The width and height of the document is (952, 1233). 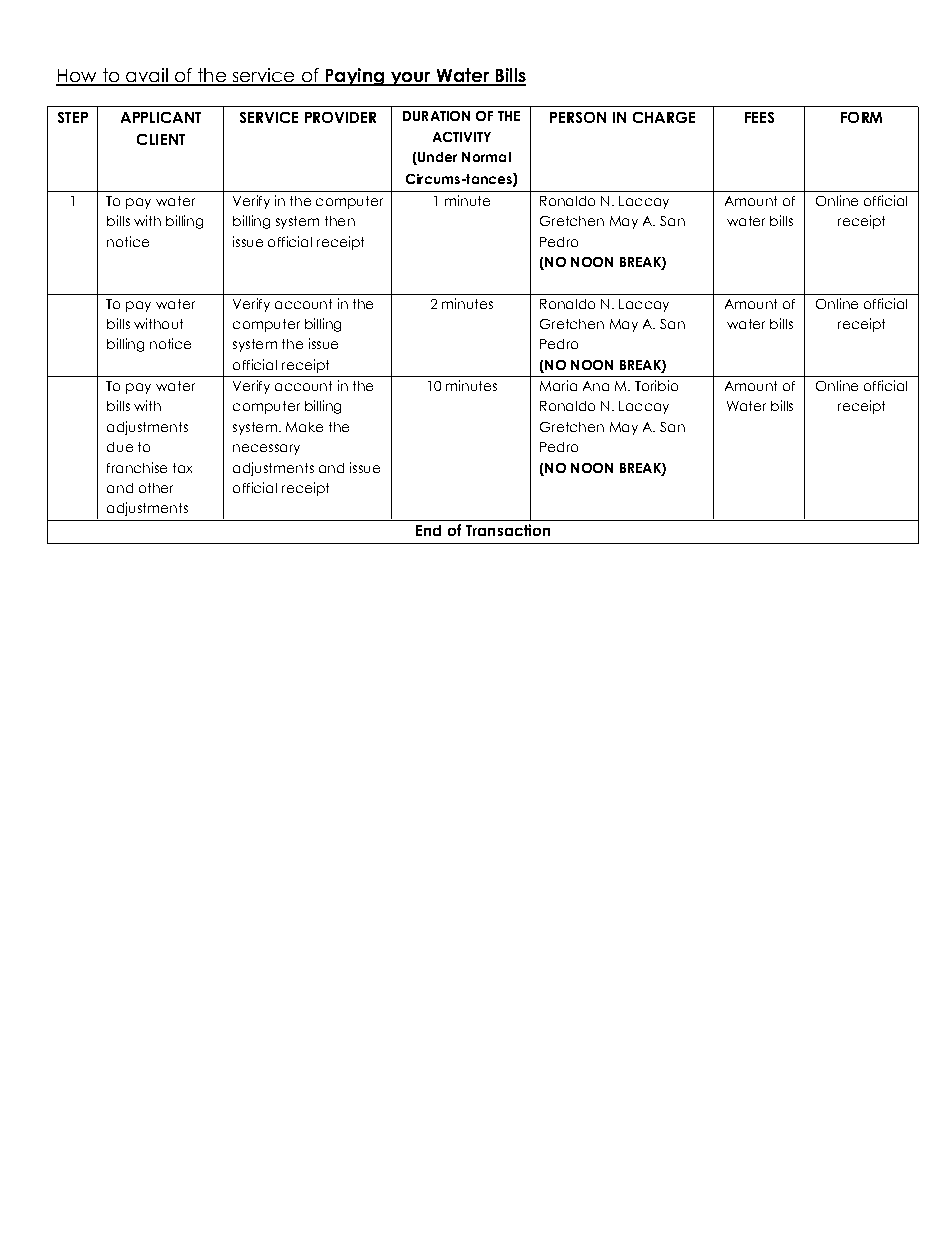 I want to click on avail, so click(x=147, y=76).
